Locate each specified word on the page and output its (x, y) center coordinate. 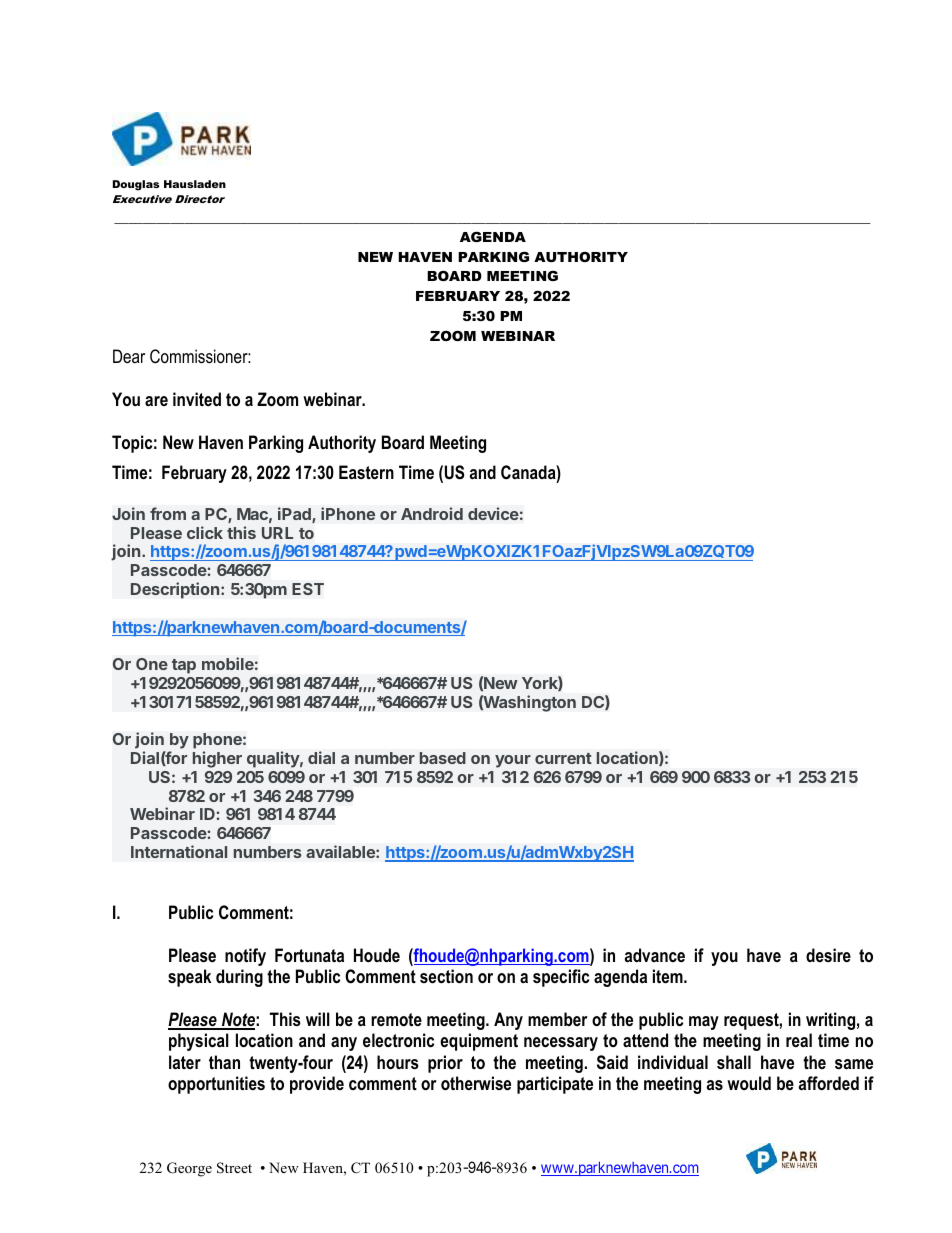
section (446, 976)
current (563, 758)
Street (234, 1168)
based (443, 758)
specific (561, 978)
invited (197, 399)
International (179, 851)
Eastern (366, 472)
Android (432, 513)
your (513, 761)
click (205, 532)
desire (828, 955)
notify (245, 957)
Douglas (136, 185)
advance (655, 955)
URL (277, 533)
